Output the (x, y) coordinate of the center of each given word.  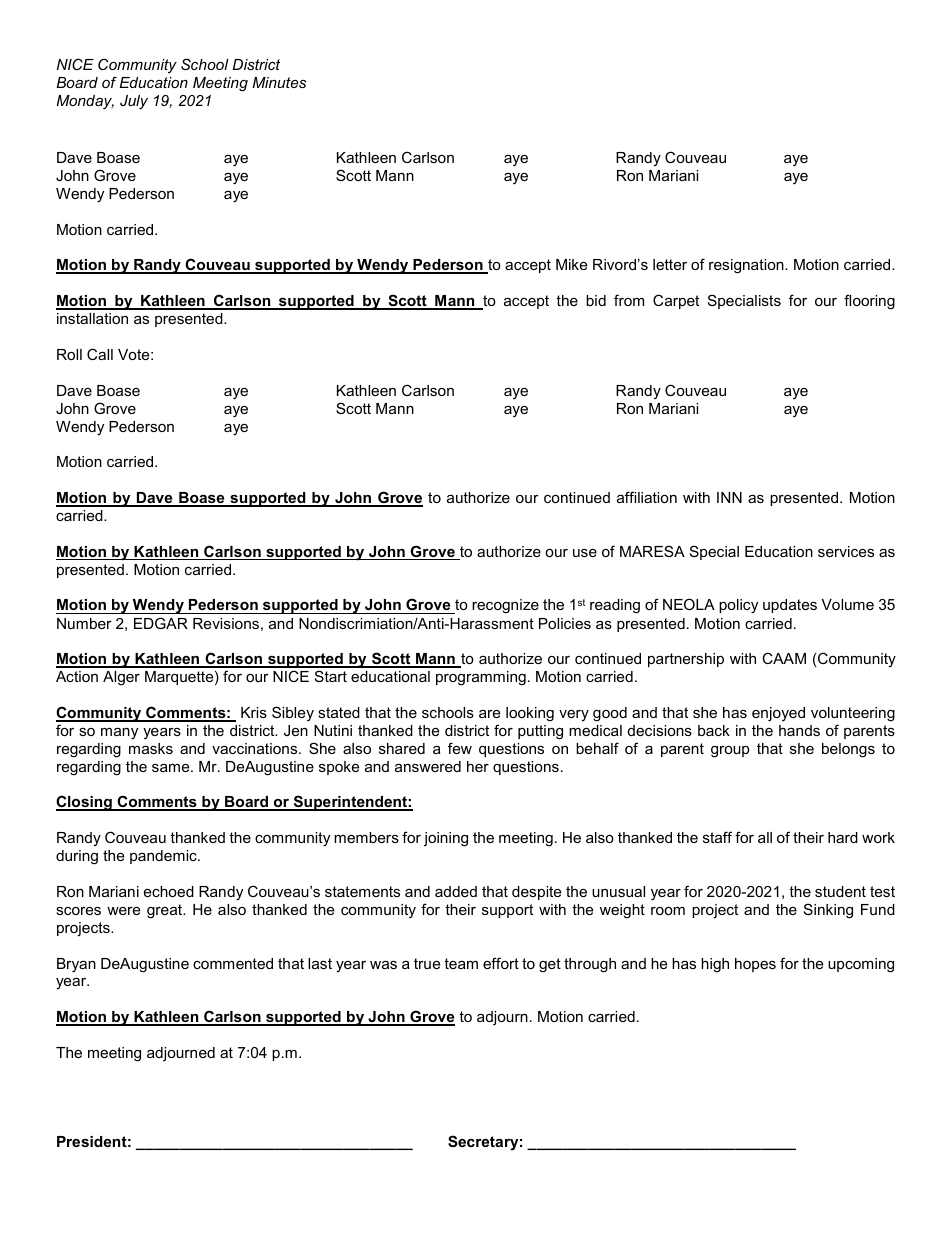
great (166, 911)
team (461, 963)
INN (729, 497)
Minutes (279, 82)
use (585, 553)
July (134, 102)
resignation (747, 266)
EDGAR (161, 623)
